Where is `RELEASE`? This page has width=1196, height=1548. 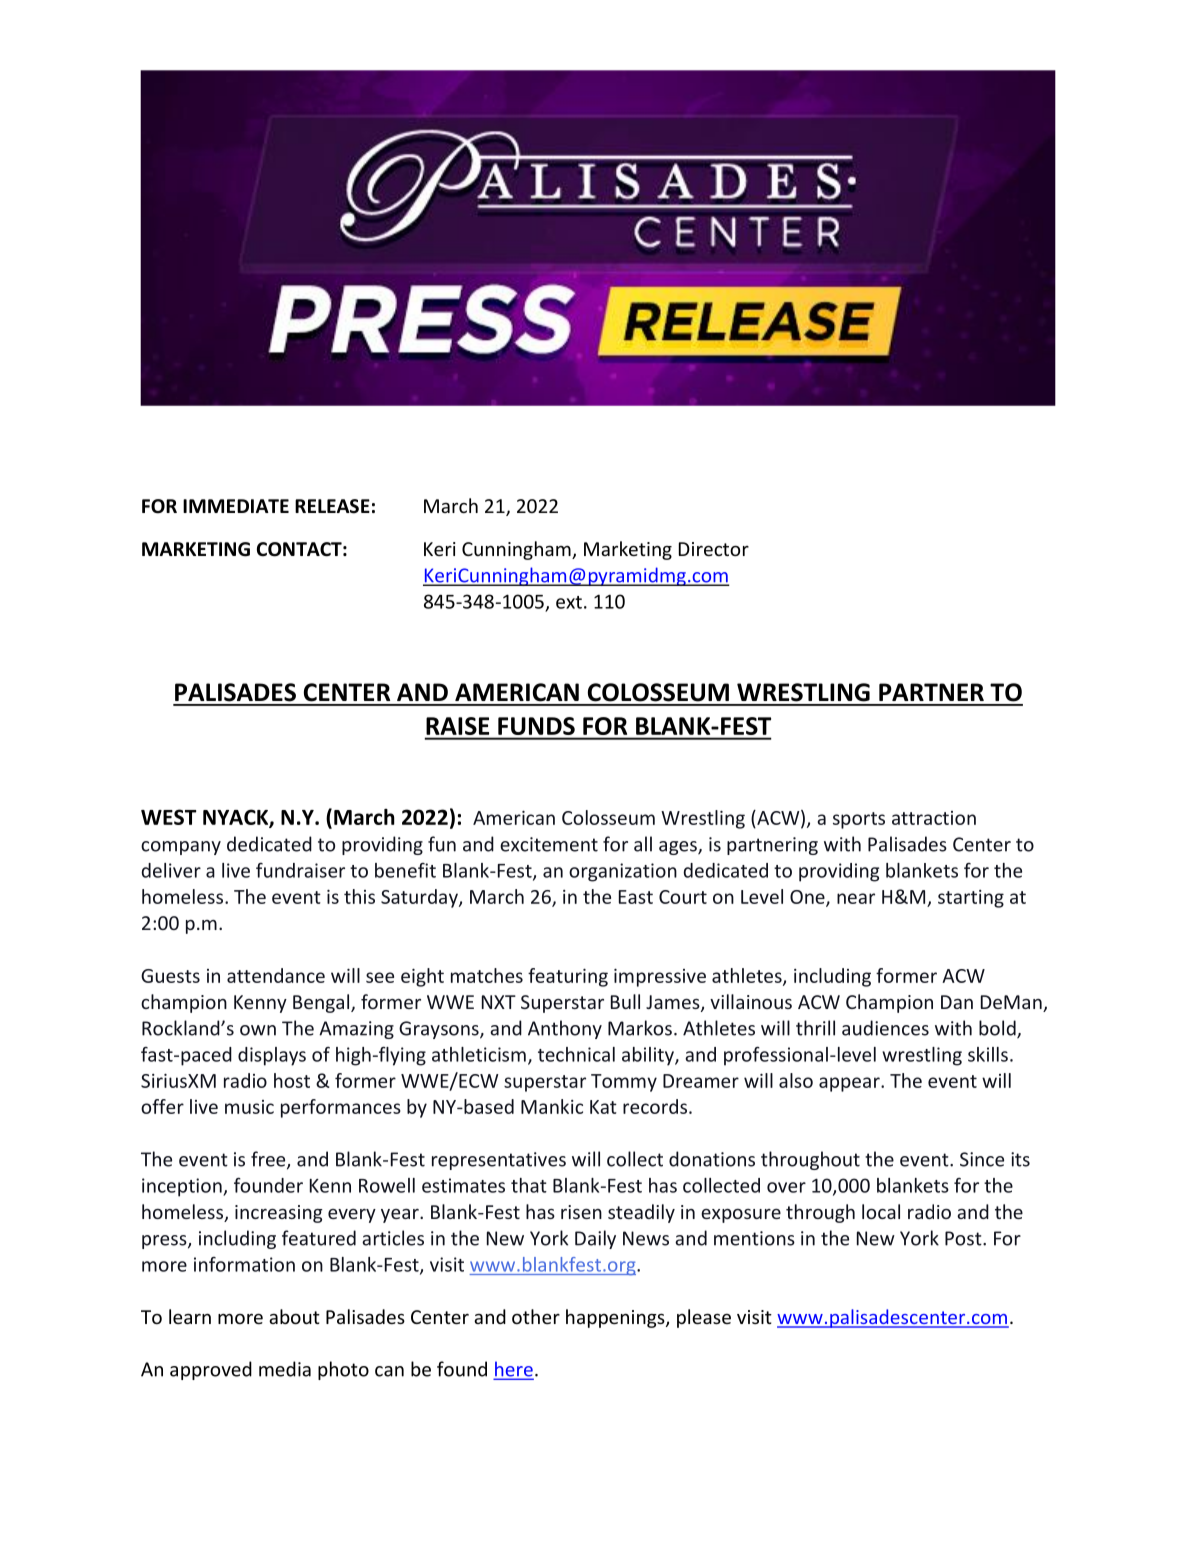 RELEASE is located at coordinates (332, 506).
